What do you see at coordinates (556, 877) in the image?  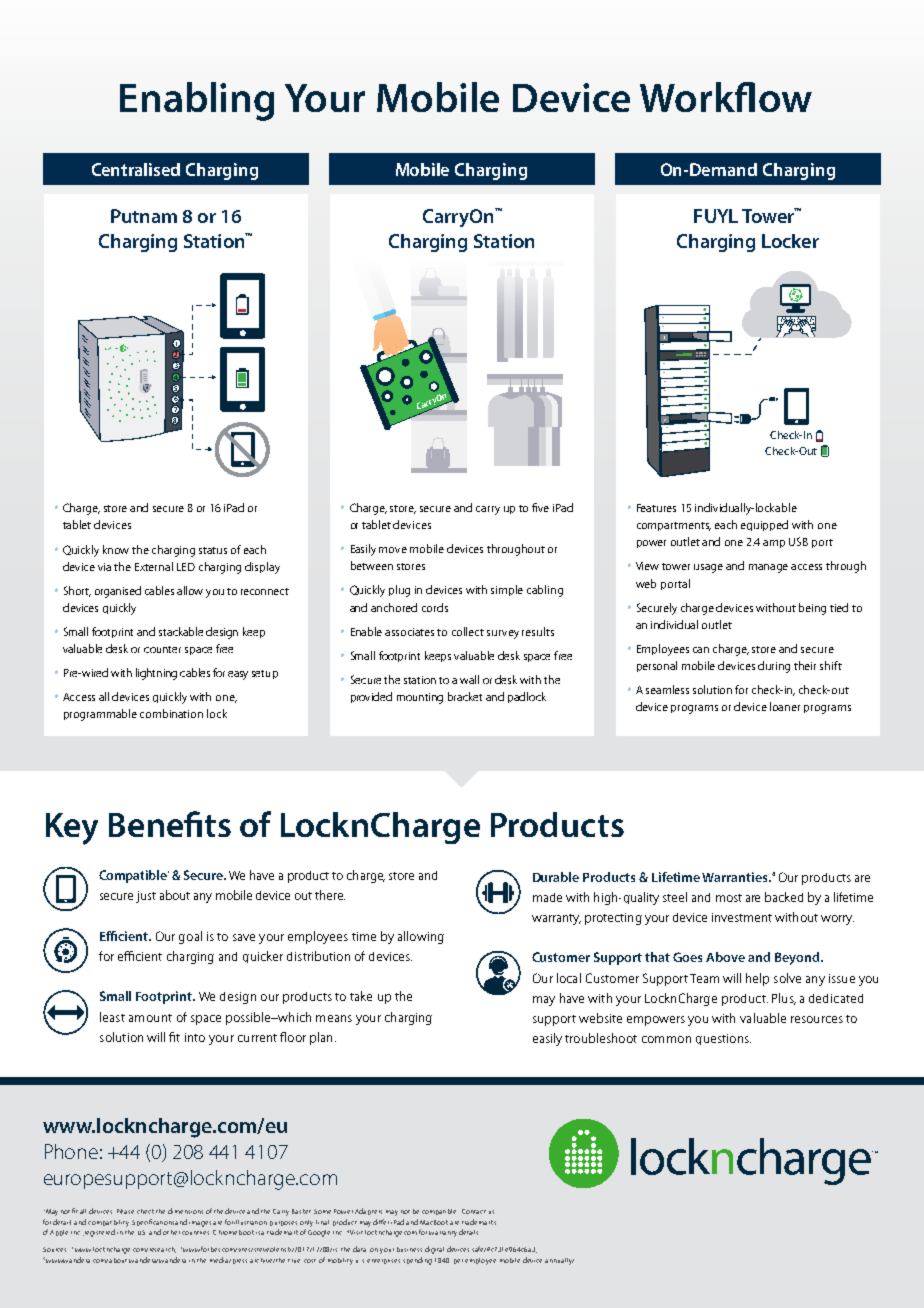 I see `Durable` at bounding box center [556, 877].
